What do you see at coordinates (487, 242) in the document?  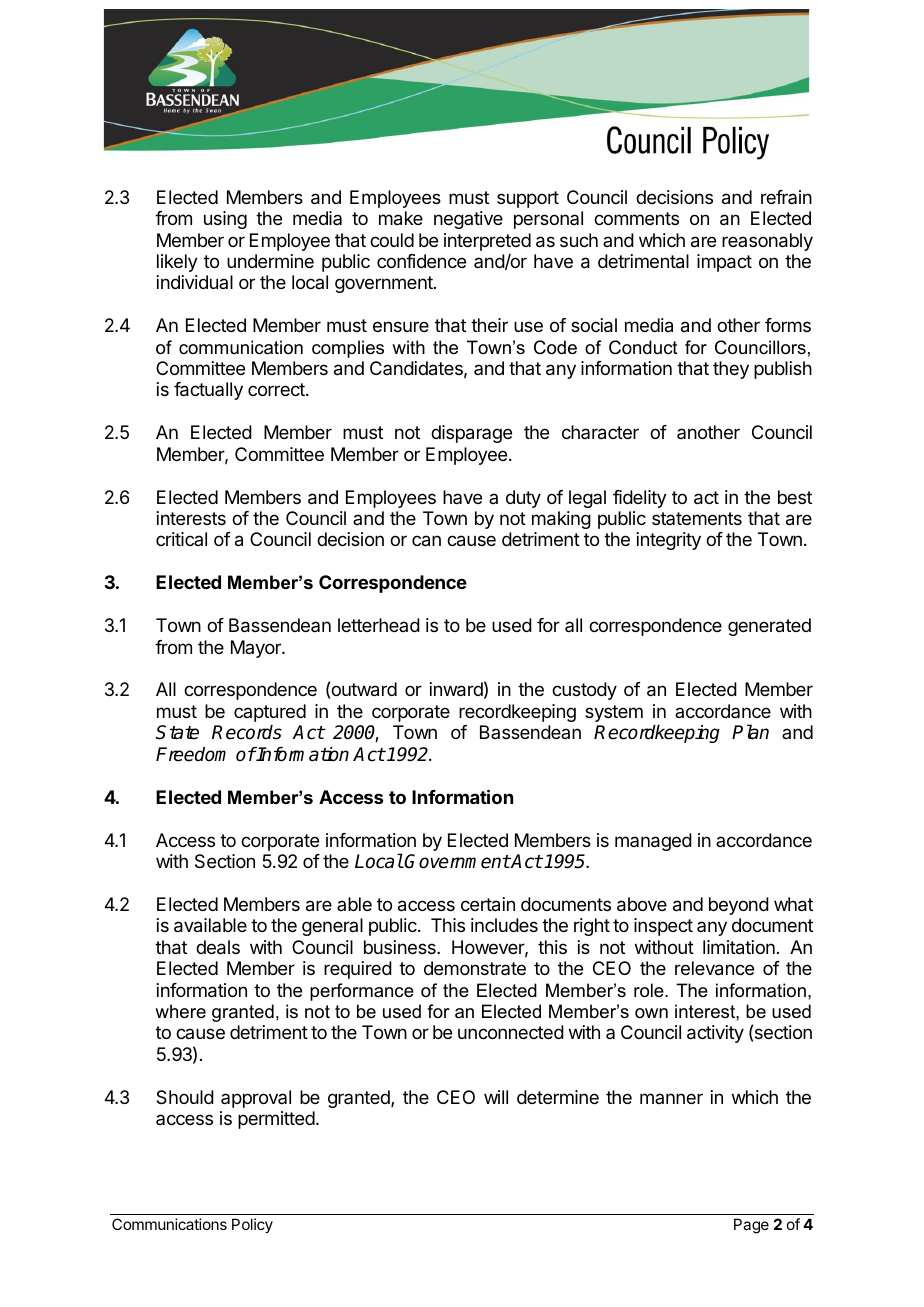 I see `interpreted` at bounding box center [487, 242].
